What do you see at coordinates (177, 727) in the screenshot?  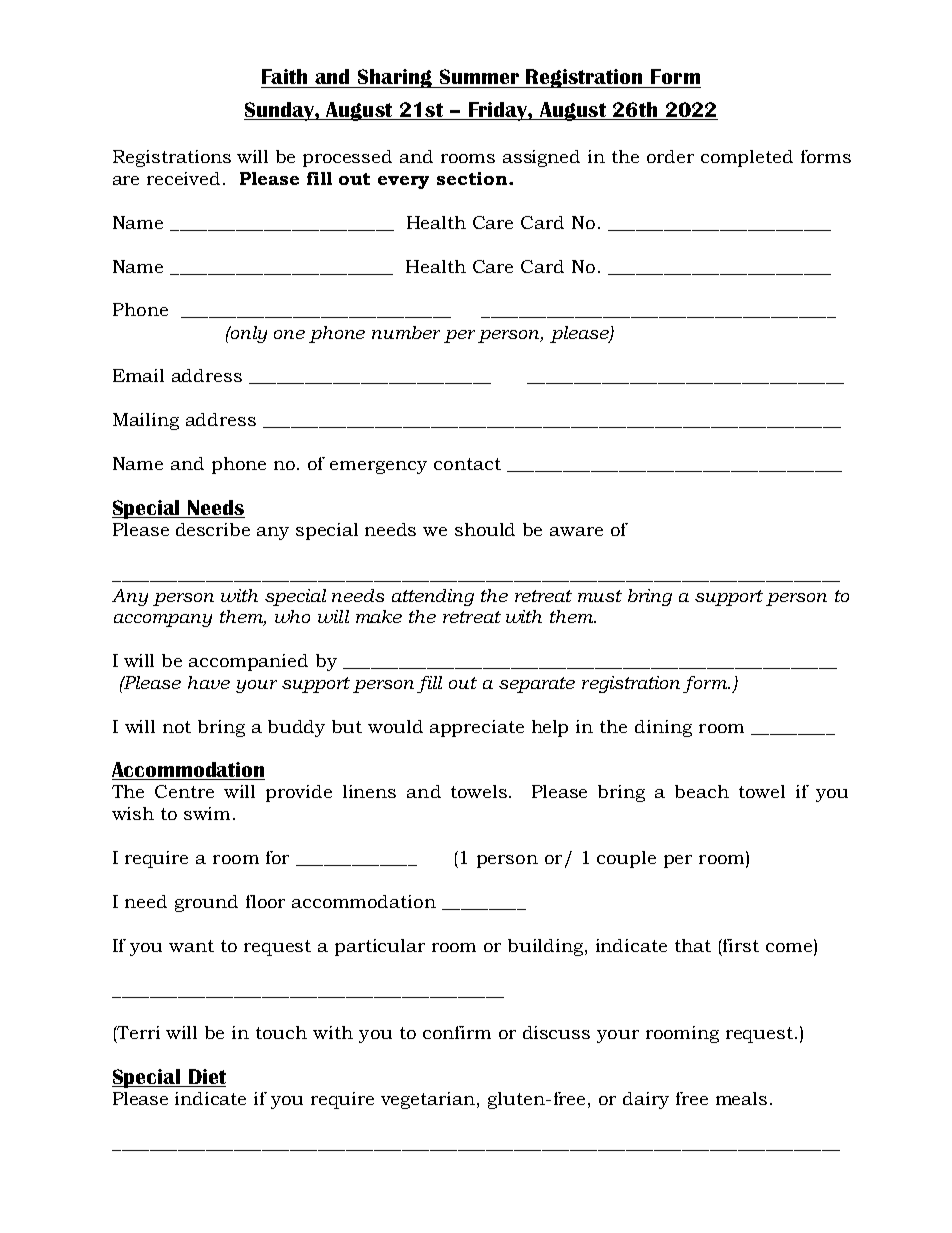 I see `not` at bounding box center [177, 727].
